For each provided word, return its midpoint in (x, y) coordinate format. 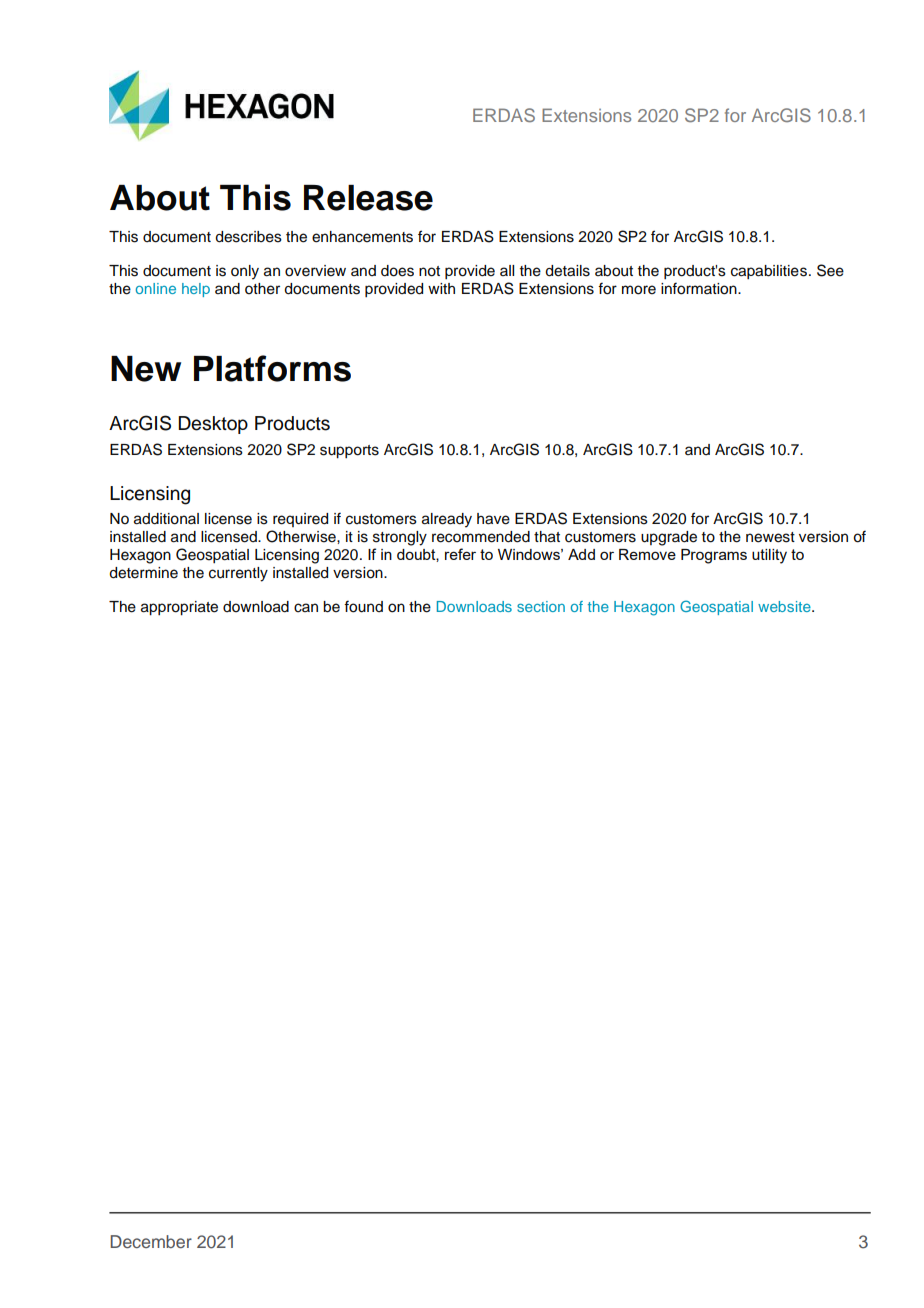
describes (248, 237)
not (429, 271)
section (541, 606)
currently (238, 574)
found (363, 606)
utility (769, 556)
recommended (481, 537)
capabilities (770, 272)
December (151, 1241)
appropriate (179, 608)
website (785, 606)
